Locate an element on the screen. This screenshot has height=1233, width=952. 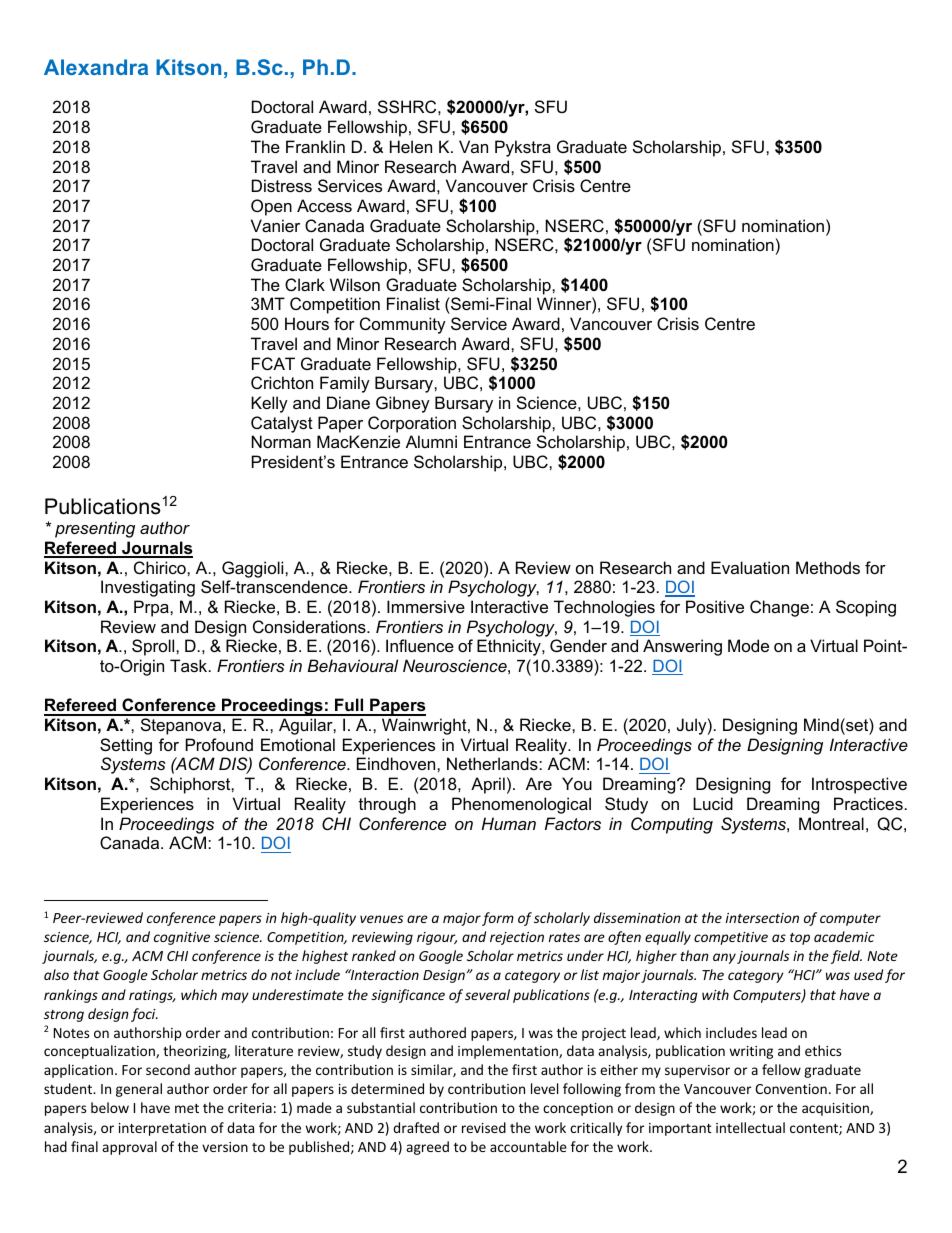
Franklin is located at coordinates (315, 146).
